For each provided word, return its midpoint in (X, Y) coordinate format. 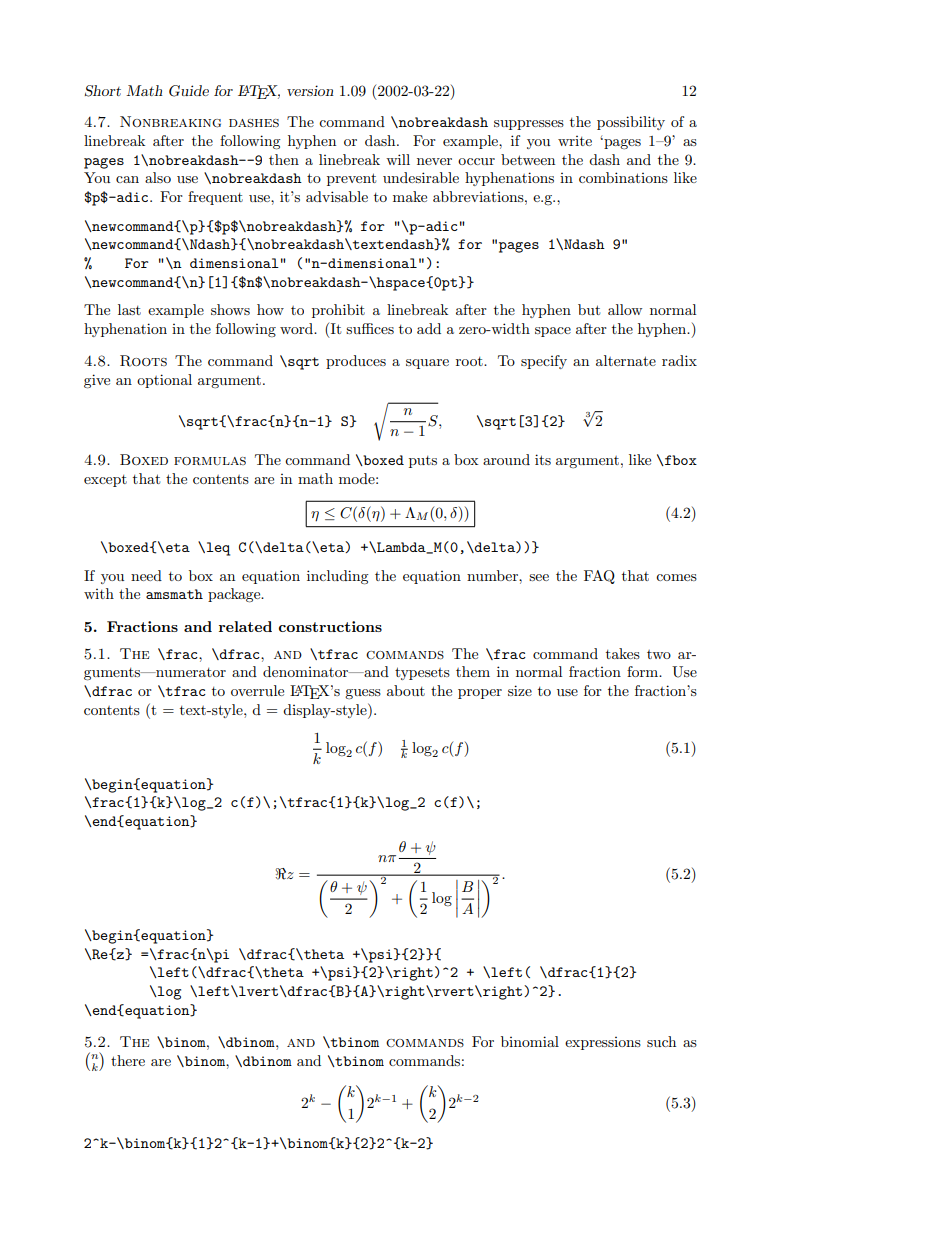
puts (423, 462)
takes (623, 653)
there (128, 1060)
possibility (631, 123)
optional (164, 381)
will (398, 159)
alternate (626, 360)
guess (363, 694)
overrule (257, 690)
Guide (189, 91)
